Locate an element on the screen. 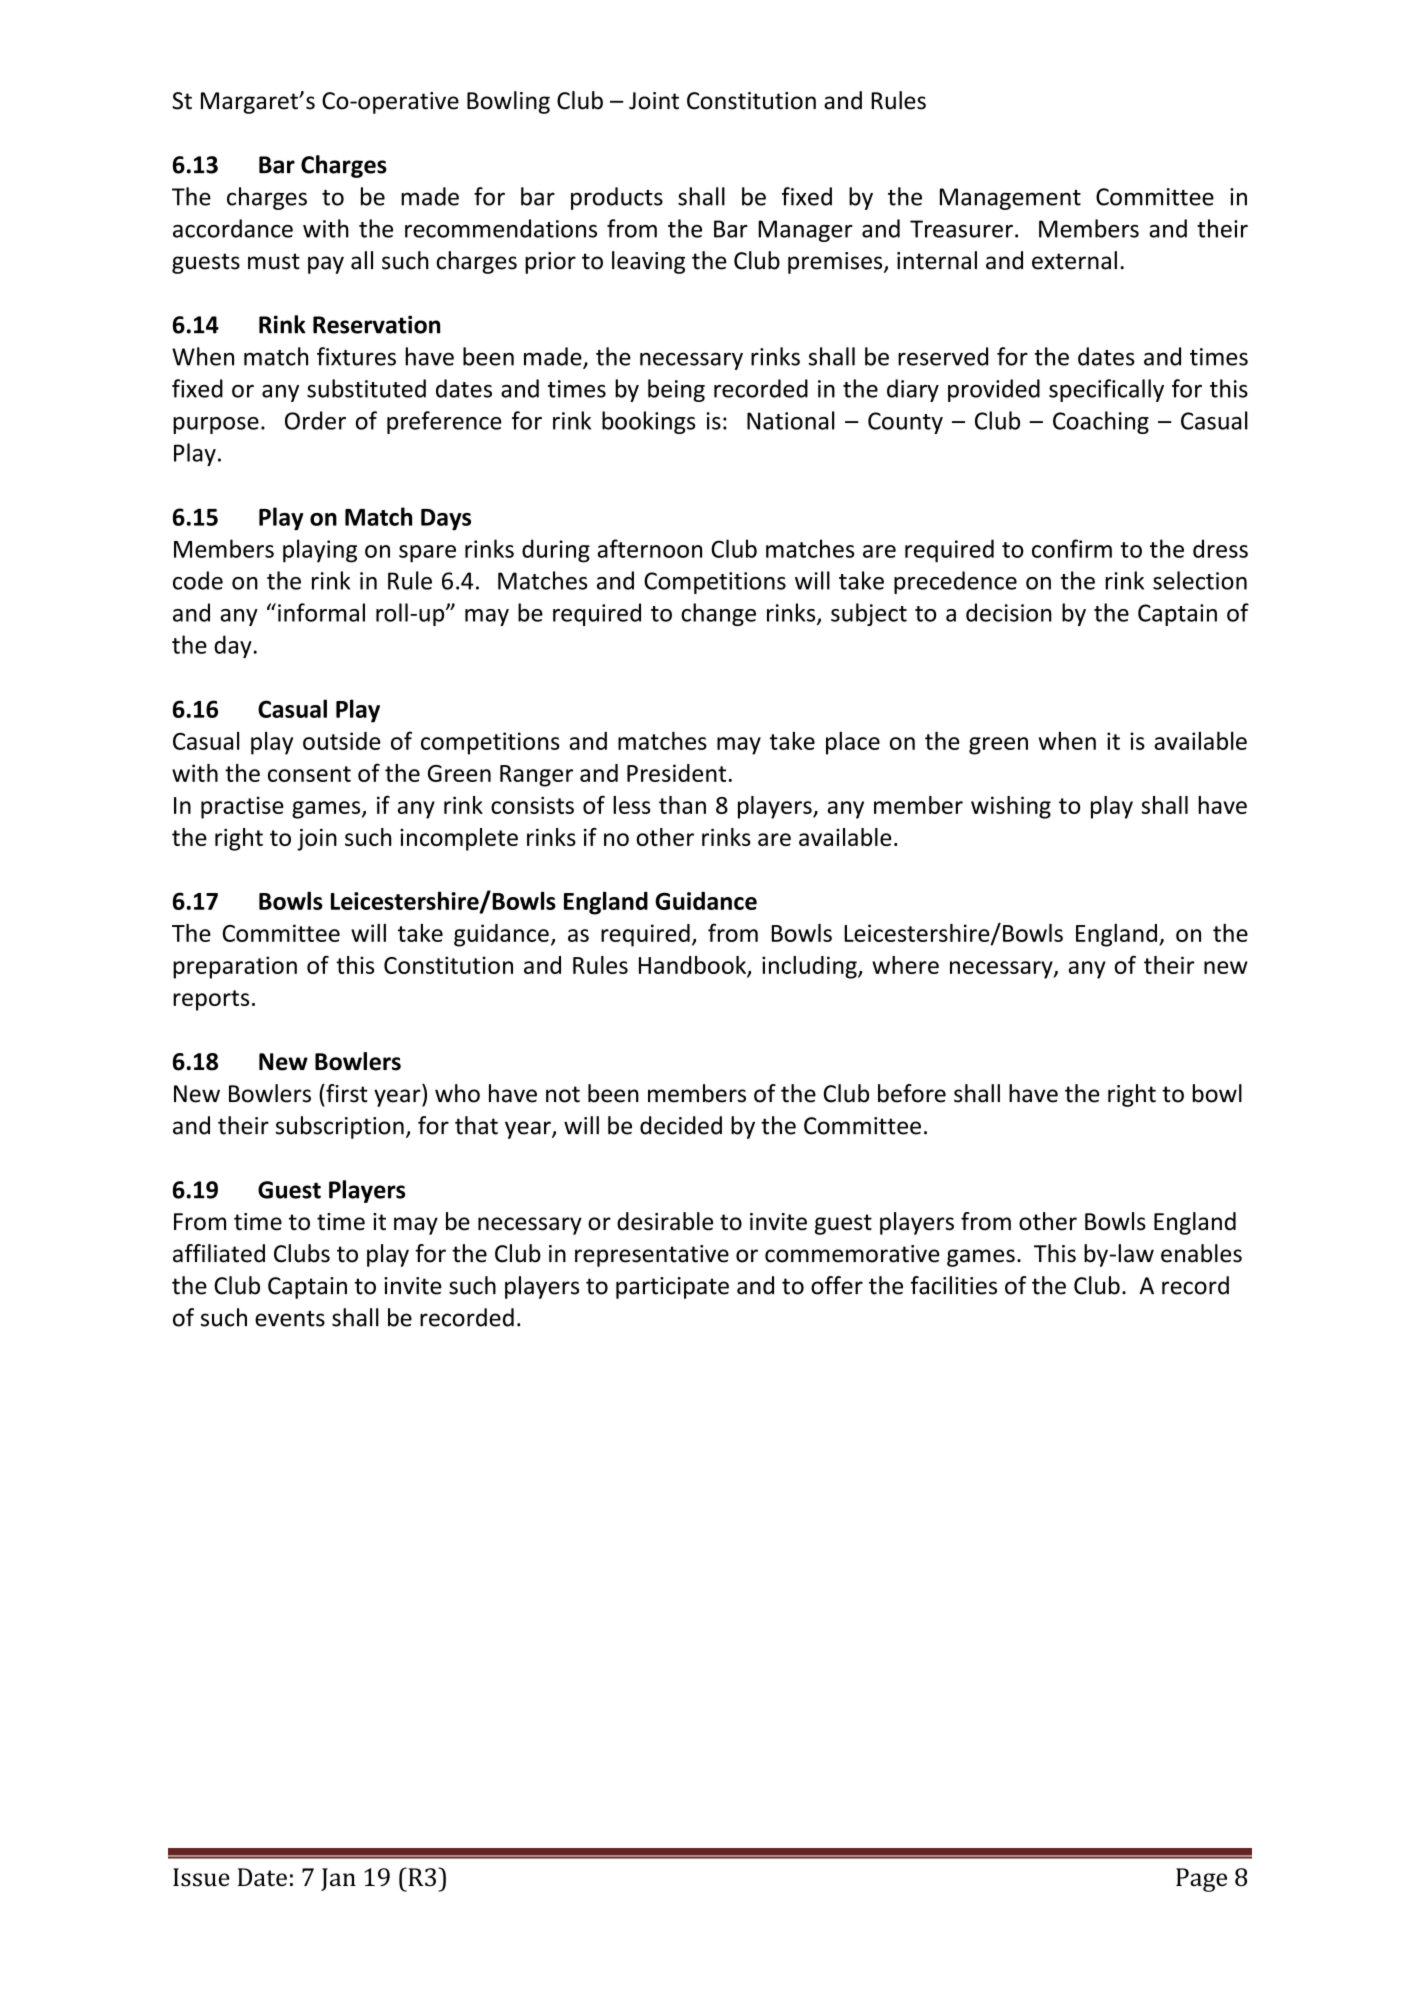  practise is located at coordinates (242, 807).
